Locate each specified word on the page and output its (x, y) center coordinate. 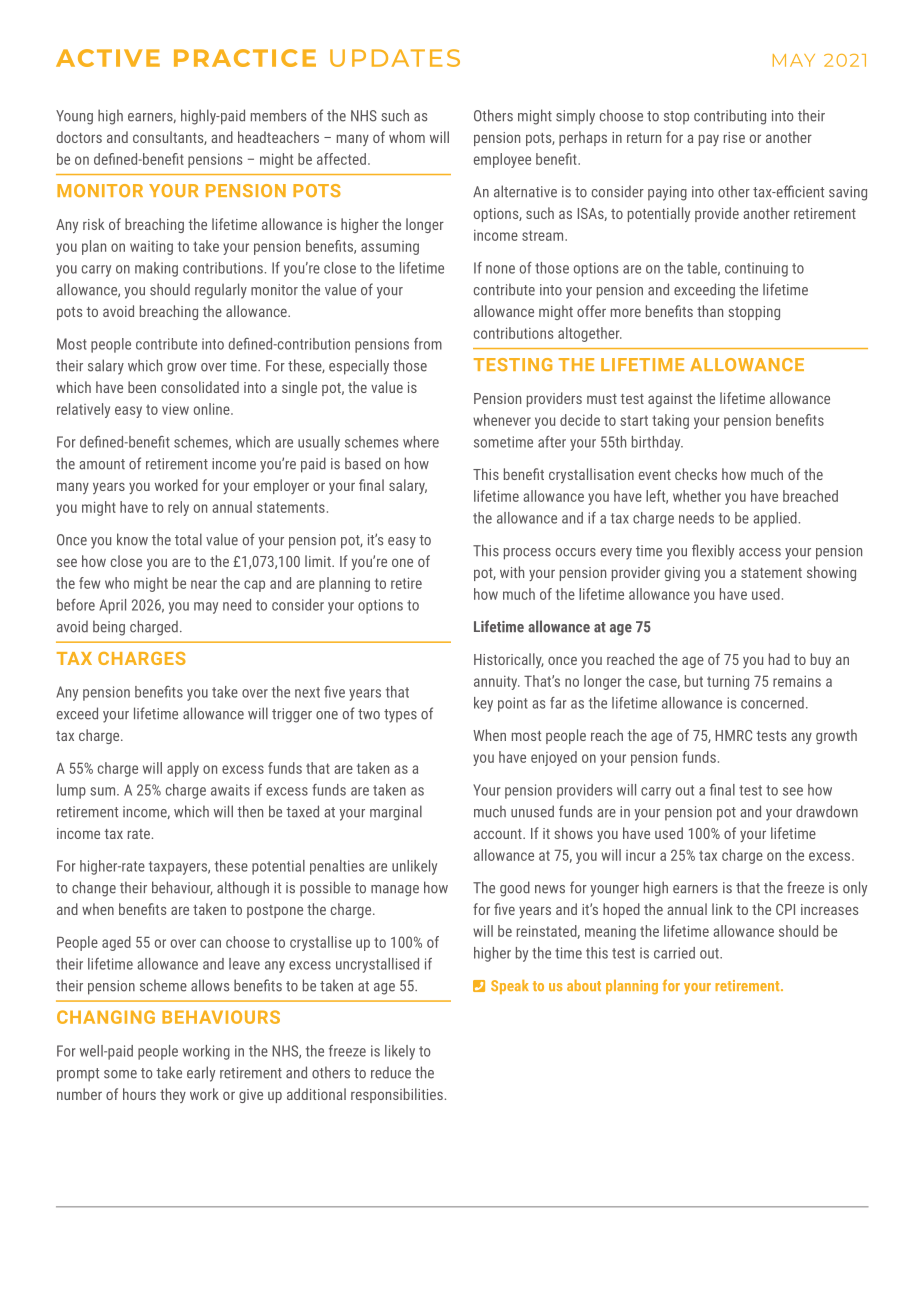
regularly (221, 291)
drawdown (827, 811)
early (201, 1074)
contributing (730, 117)
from (428, 344)
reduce (391, 1073)
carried (674, 953)
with (512, 572)
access (760, 552)
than (710, 311)
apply (183, 769)
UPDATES (395, 58)
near (204, 584)
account (499, 834)
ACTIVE (108, 58)
